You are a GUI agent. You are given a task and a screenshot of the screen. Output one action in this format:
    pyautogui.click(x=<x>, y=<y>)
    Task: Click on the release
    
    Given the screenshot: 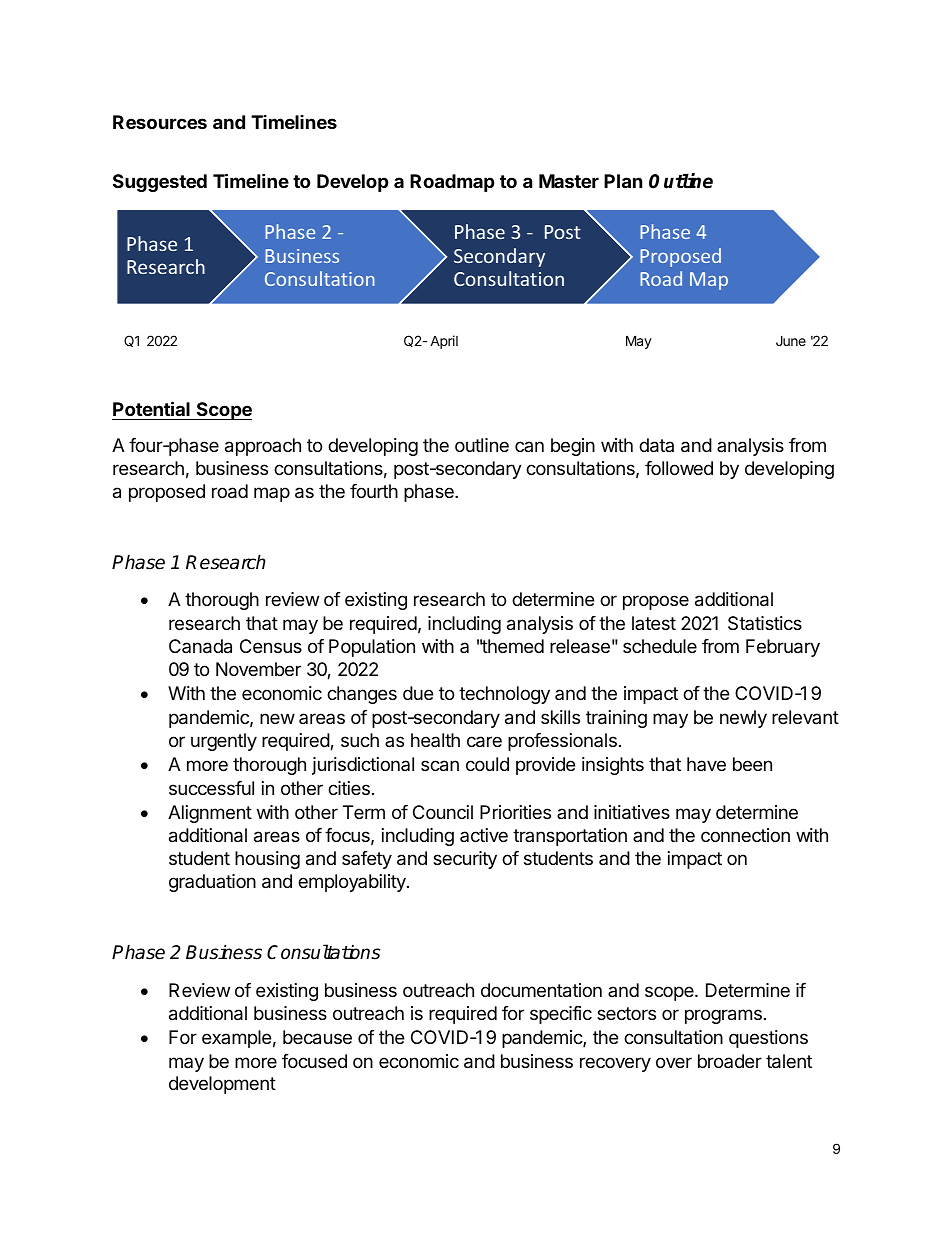 What is the action you would take?
    pyautogui.click(x=580, y=646)
